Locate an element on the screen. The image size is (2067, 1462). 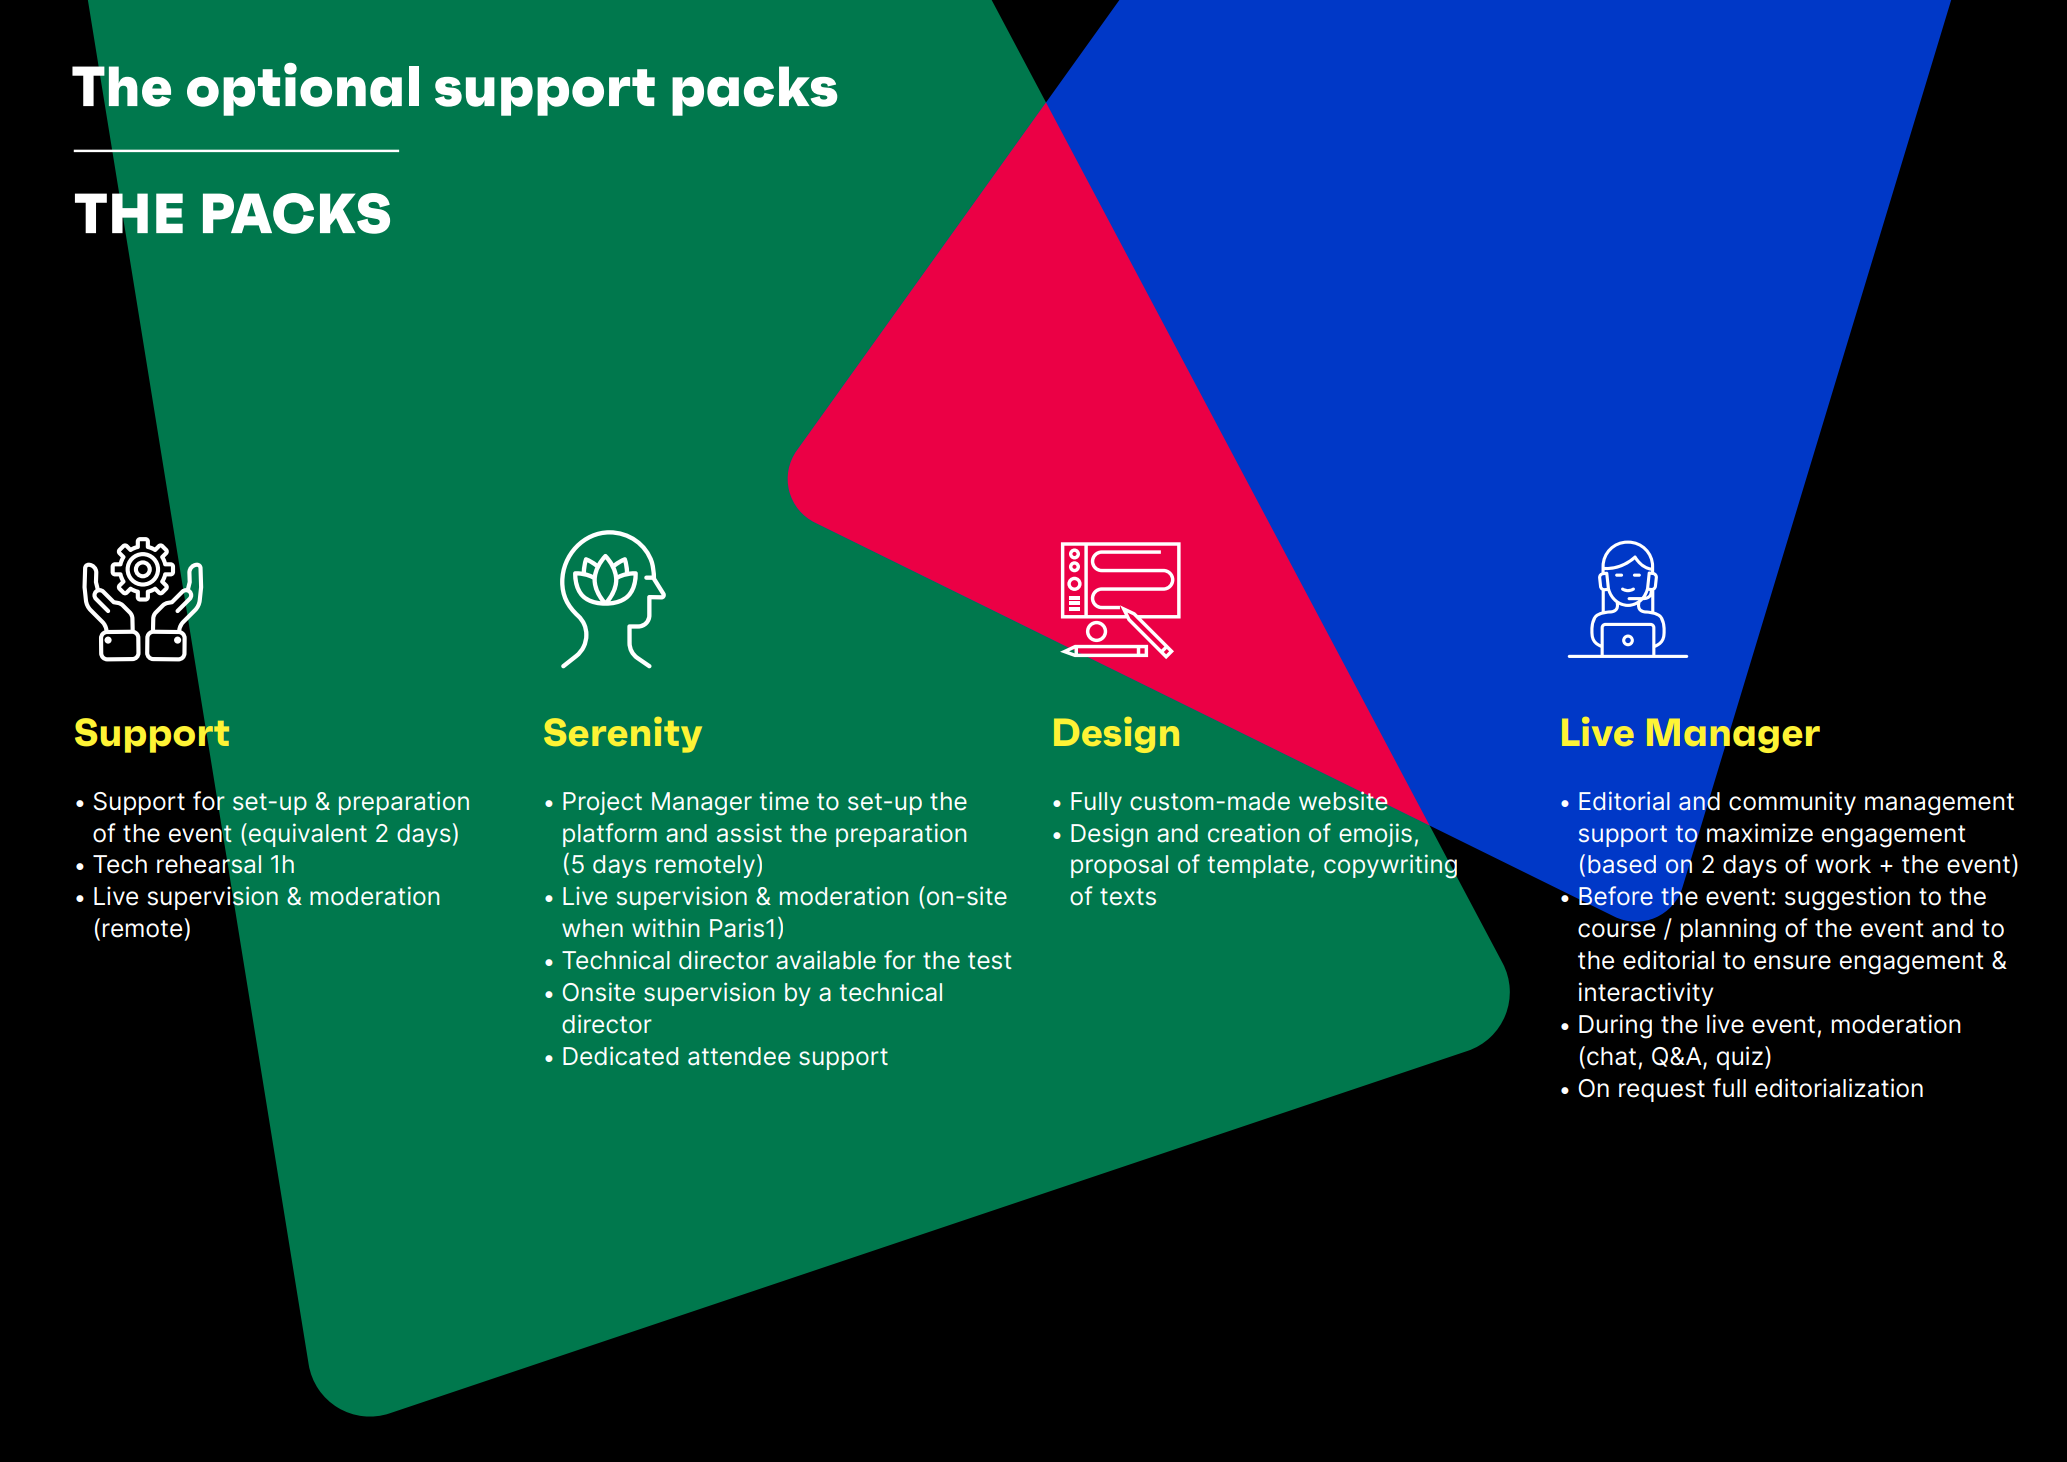
emojis is located at coordinates (1375, 835).
